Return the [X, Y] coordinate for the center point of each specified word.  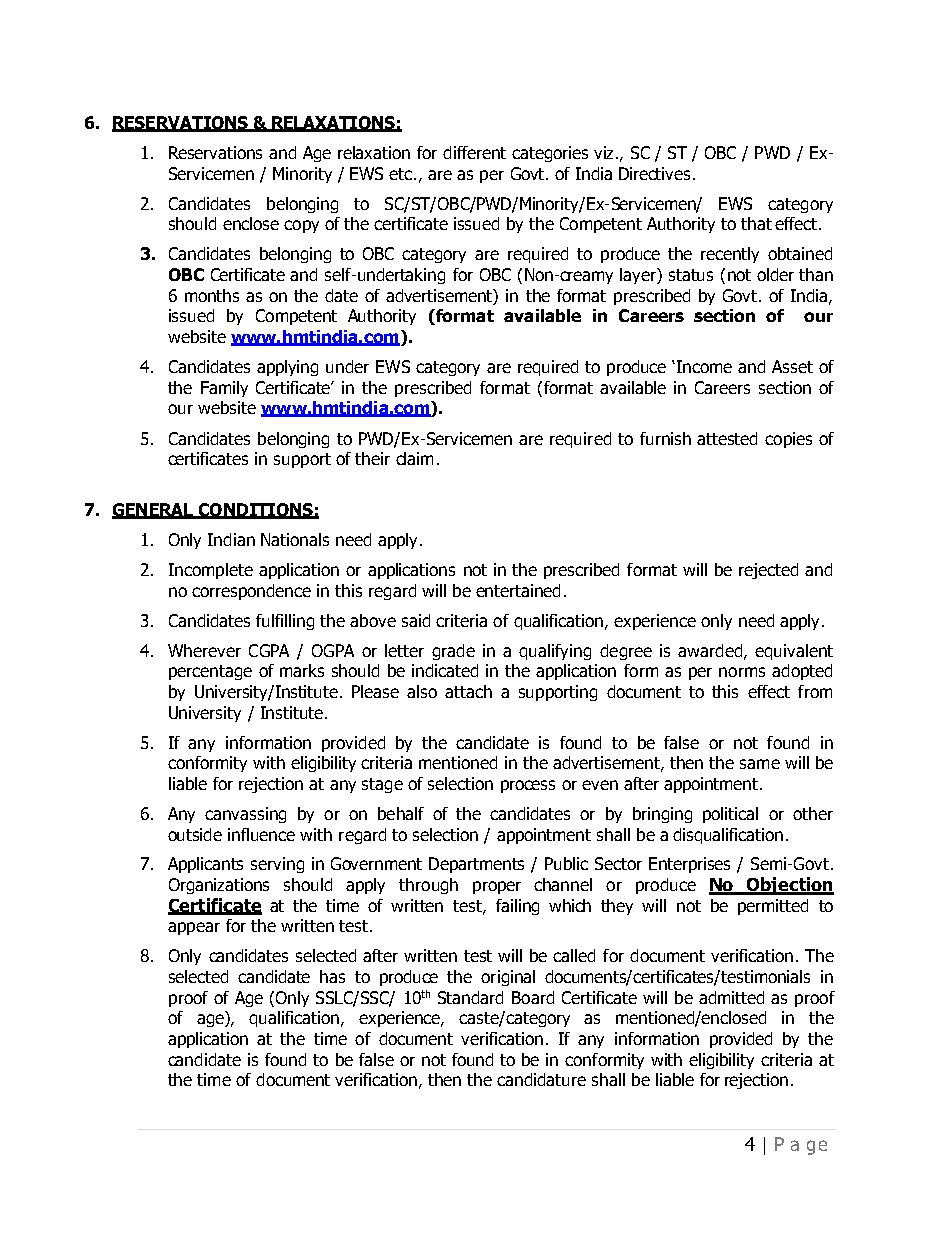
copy [301, 226]
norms [742, 672]
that [756, 223]
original [508, 978]
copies [788, 440]
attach [468, 691]
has [332, 976]
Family [224, 389]
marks [302, 670]
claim [414, 458]
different [474, 152]
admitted [731, 997]
